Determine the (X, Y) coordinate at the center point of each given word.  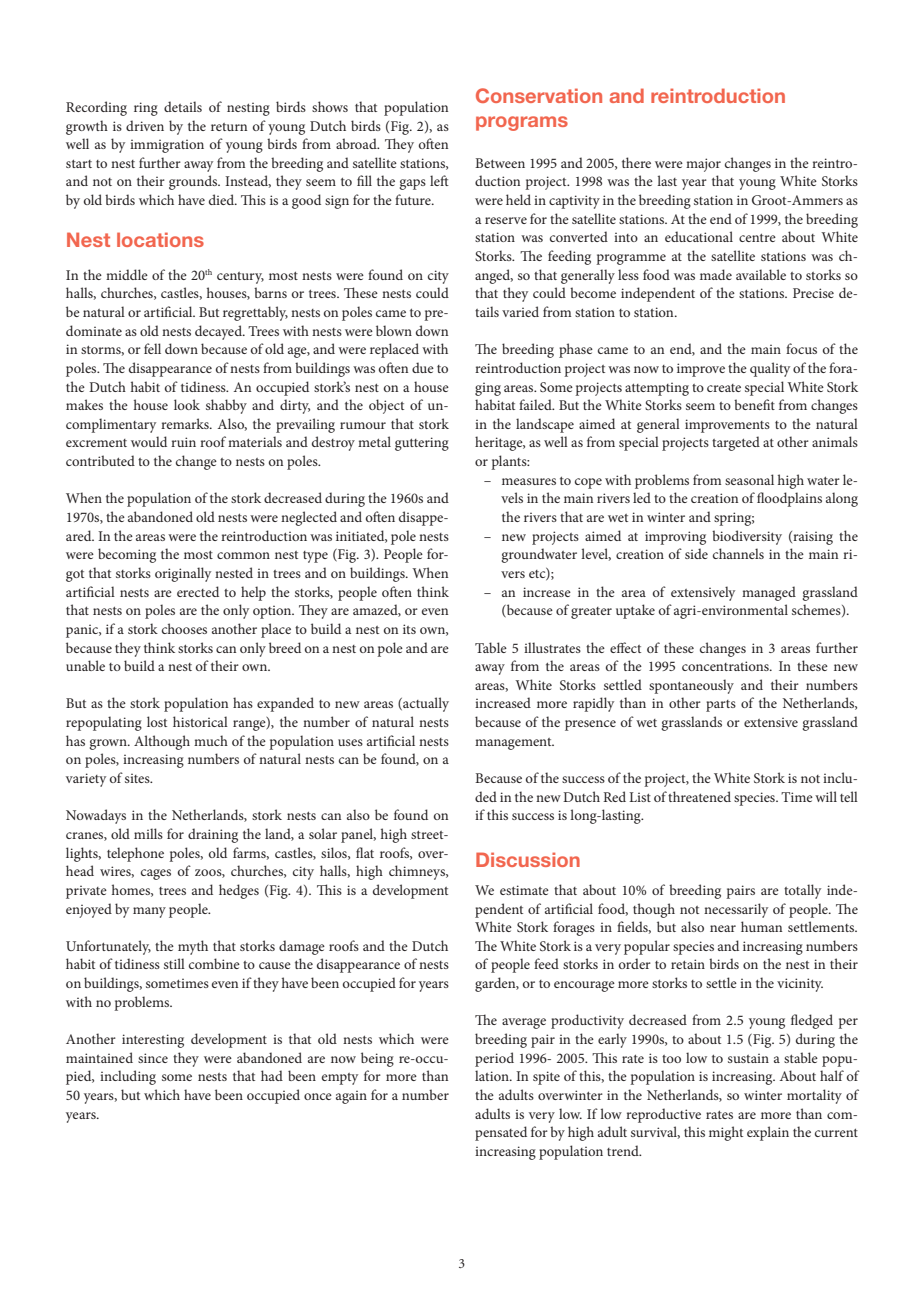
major (703, 165)
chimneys (418, 872)
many (149, 912)
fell (152, 348)
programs (522, 123)
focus (801, 348)
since (153, 1058)
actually (425, 704)
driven (145, 125)
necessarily (736, 910)
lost (157, 721)
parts (721, 706)
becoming (127, 555)
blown (394, 330)
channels (738, 553)
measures (529, 481)
